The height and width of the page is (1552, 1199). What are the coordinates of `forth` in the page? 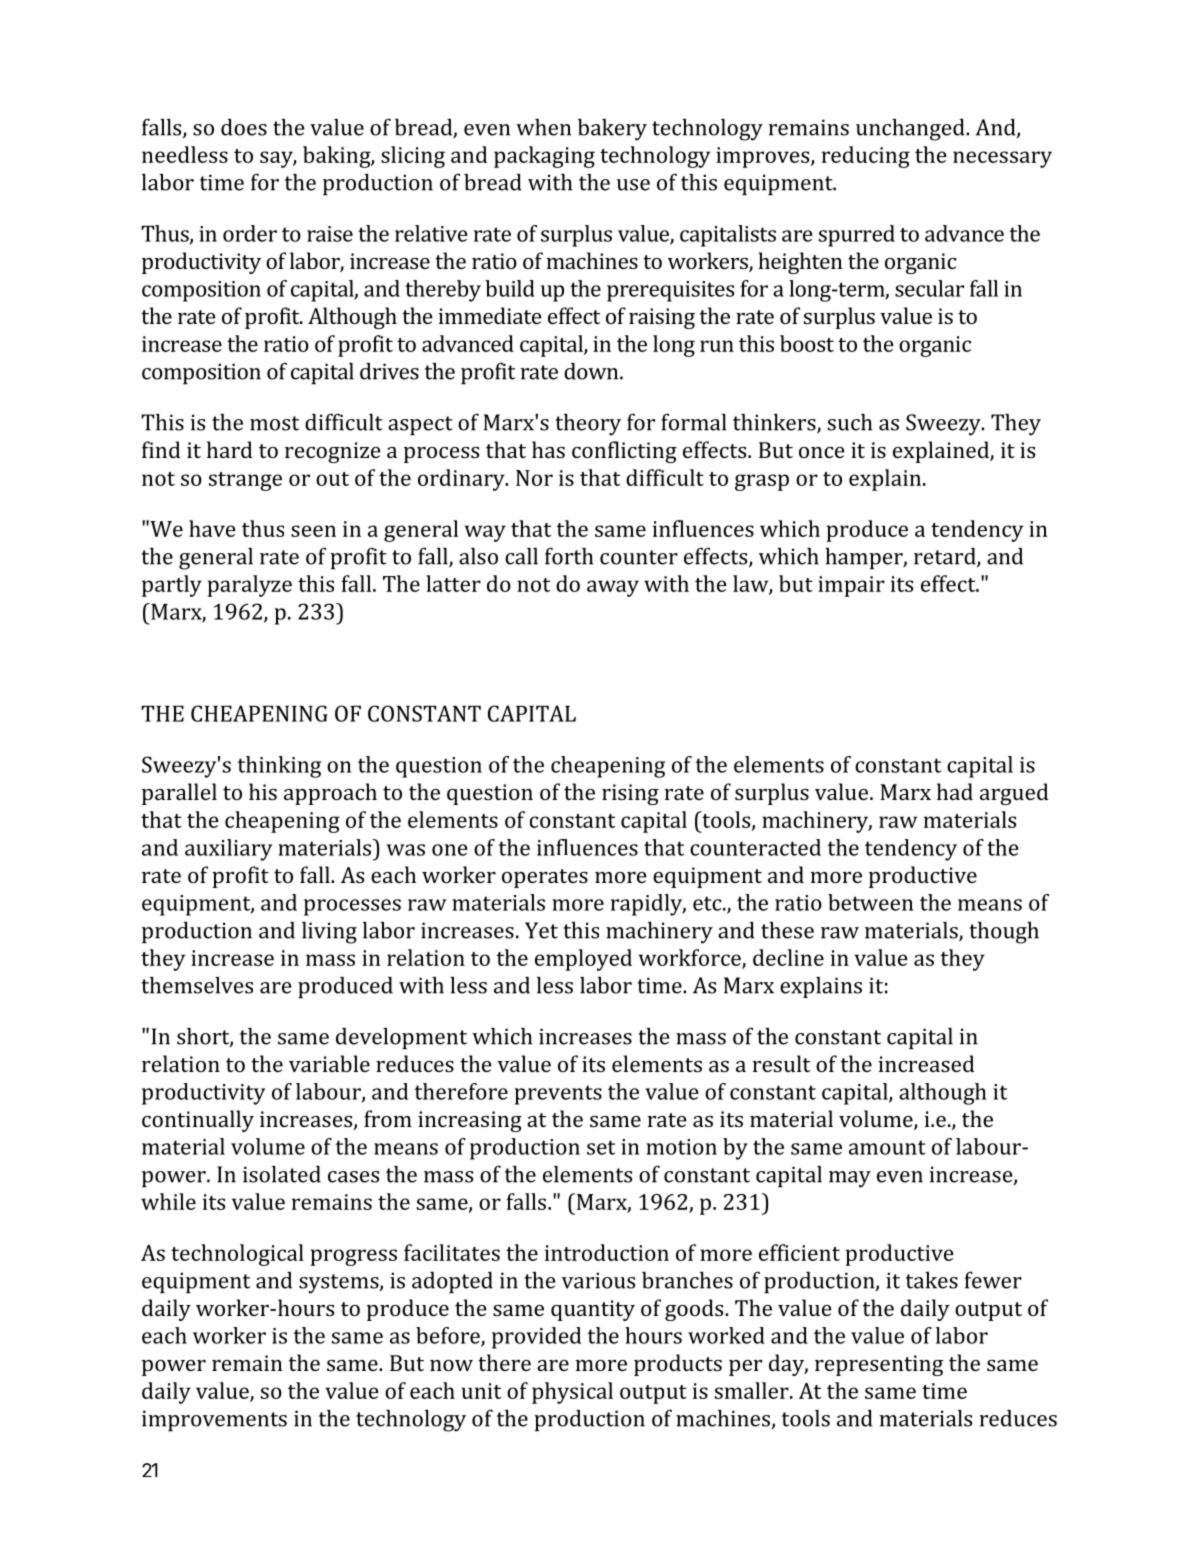 It's located at (569, 556).
